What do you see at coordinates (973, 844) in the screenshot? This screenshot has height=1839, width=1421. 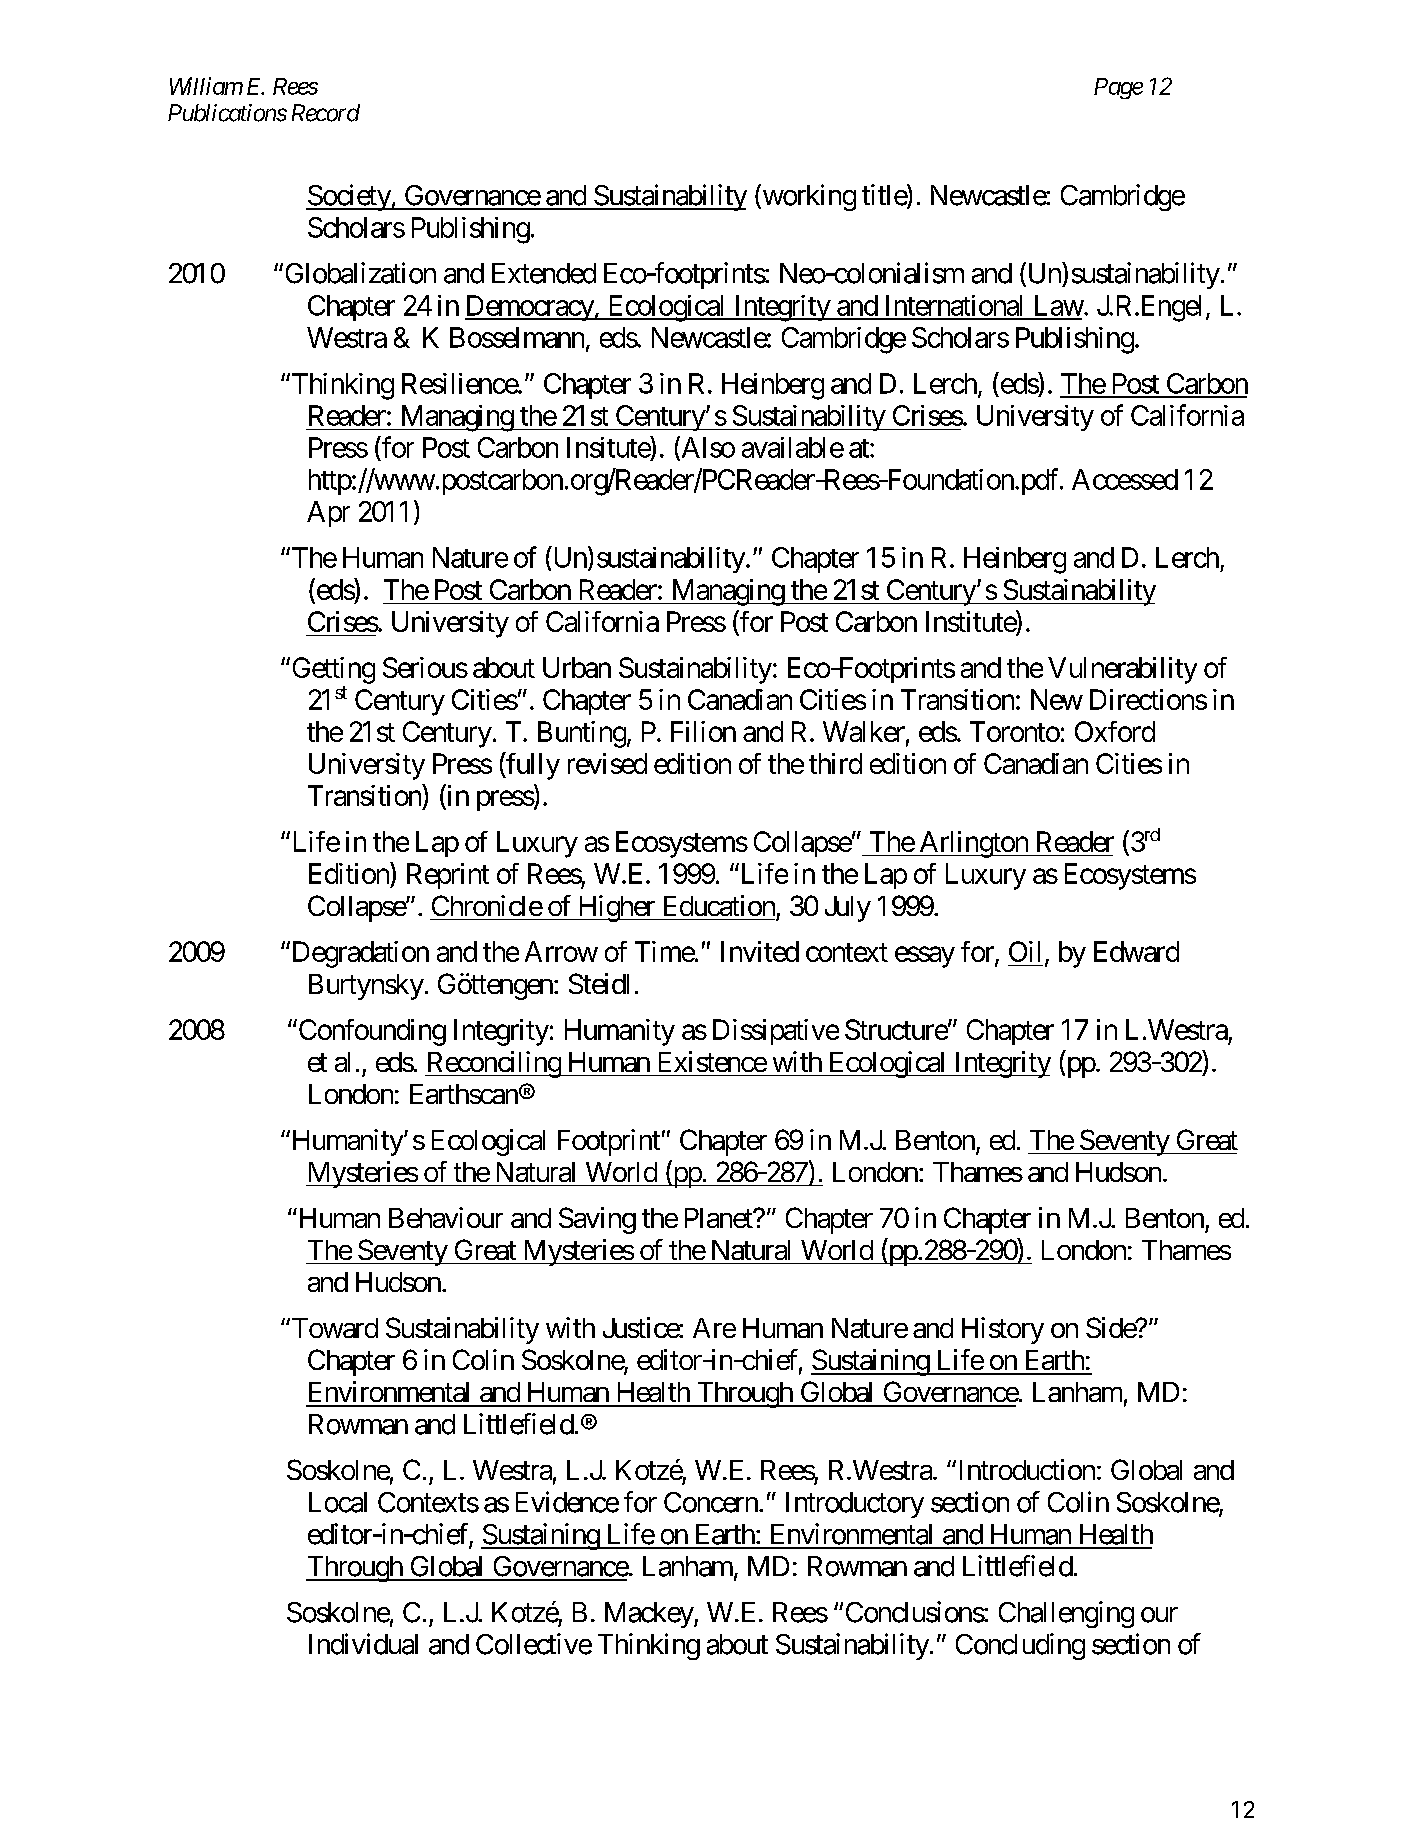 I see `Arlington` at bounding box center [973, 844].
